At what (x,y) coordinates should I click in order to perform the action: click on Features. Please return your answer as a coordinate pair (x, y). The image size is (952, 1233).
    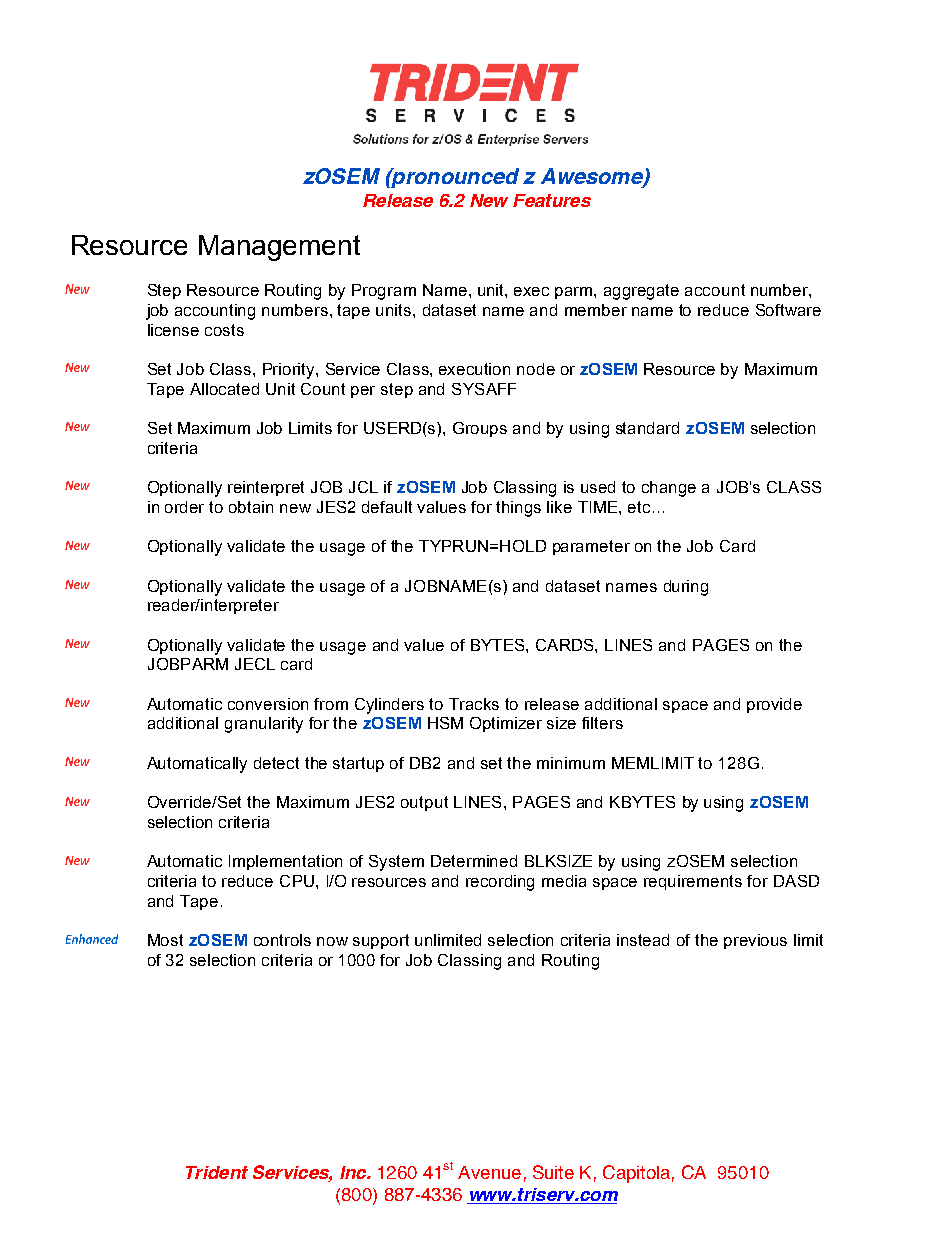
    Looking at the image, I should click on (552, 200).
